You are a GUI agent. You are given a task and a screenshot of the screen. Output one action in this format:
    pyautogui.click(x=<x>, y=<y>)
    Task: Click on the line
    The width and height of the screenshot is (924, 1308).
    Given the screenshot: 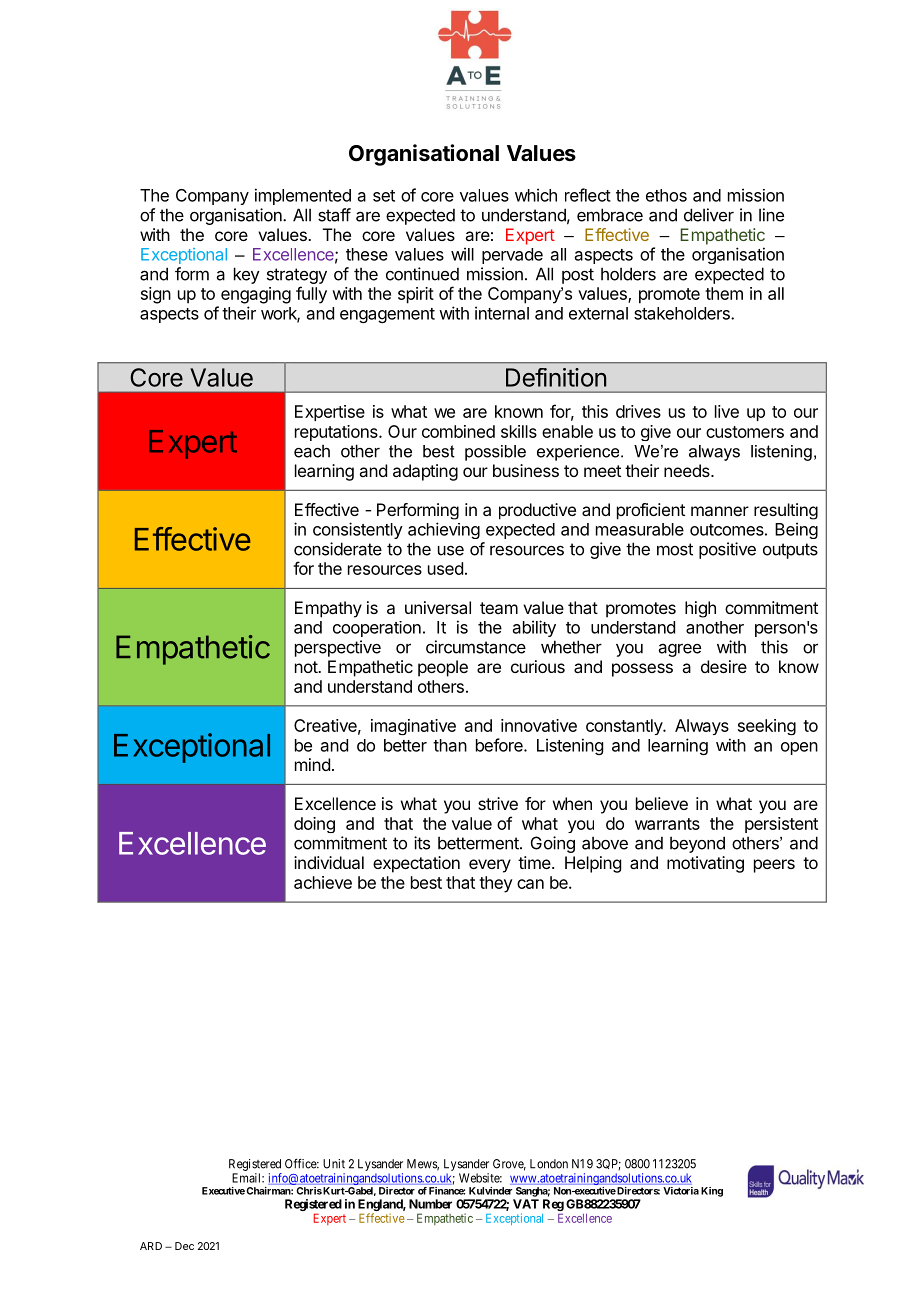 What is the action you would take?
    pyautogui.click(x=771, y=215)
